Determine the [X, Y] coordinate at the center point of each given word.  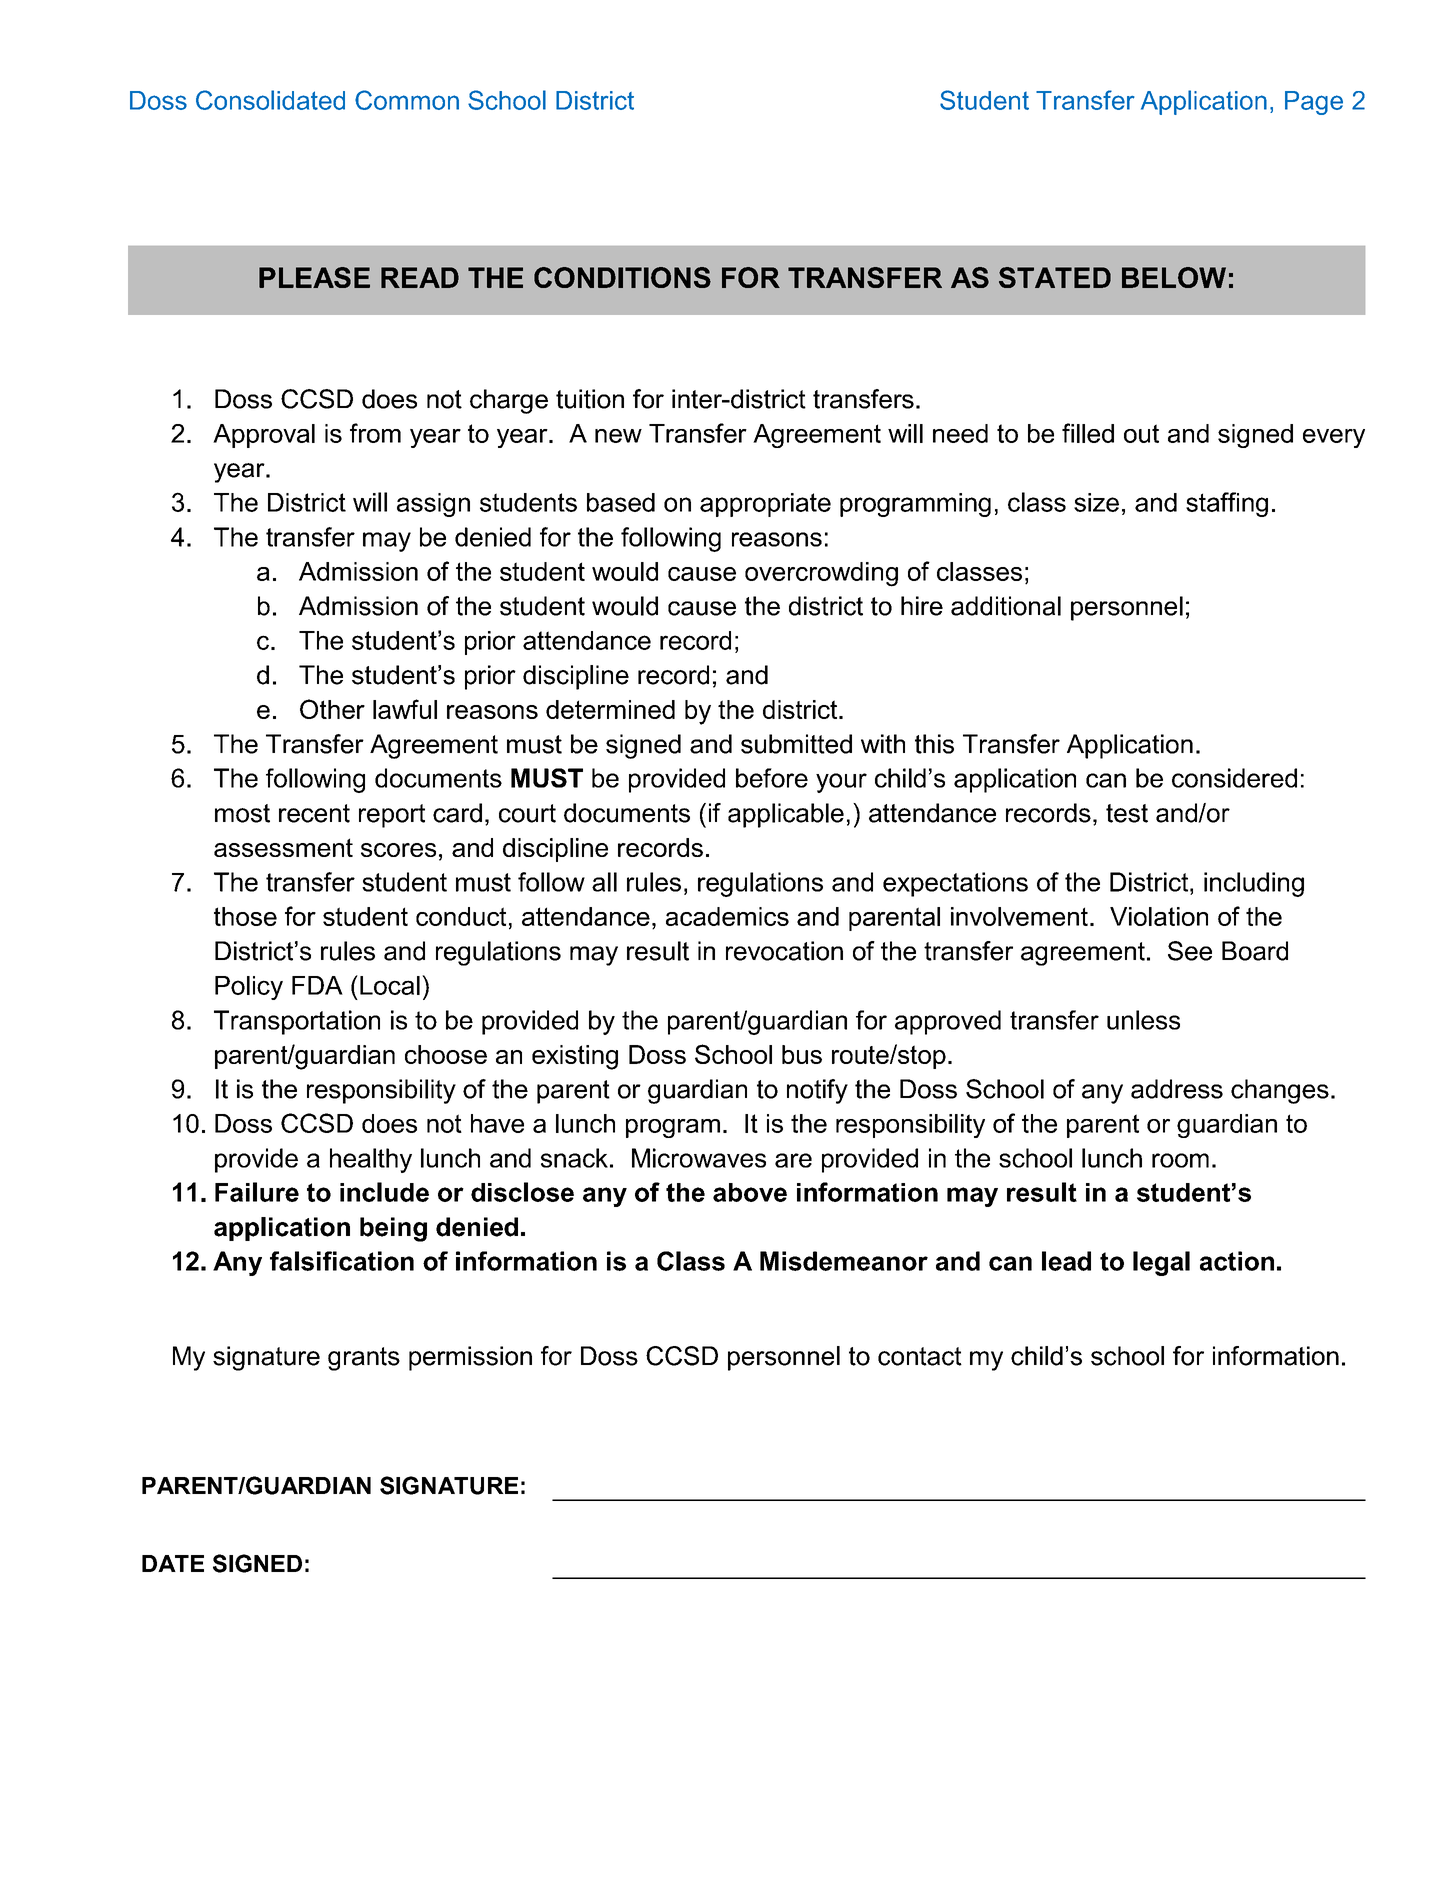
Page [1314, 103]
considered [1234, 778]
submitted [796, 744]
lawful [405, 709]
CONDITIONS [622, 277]
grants [364, 1359]
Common [407, 100]
